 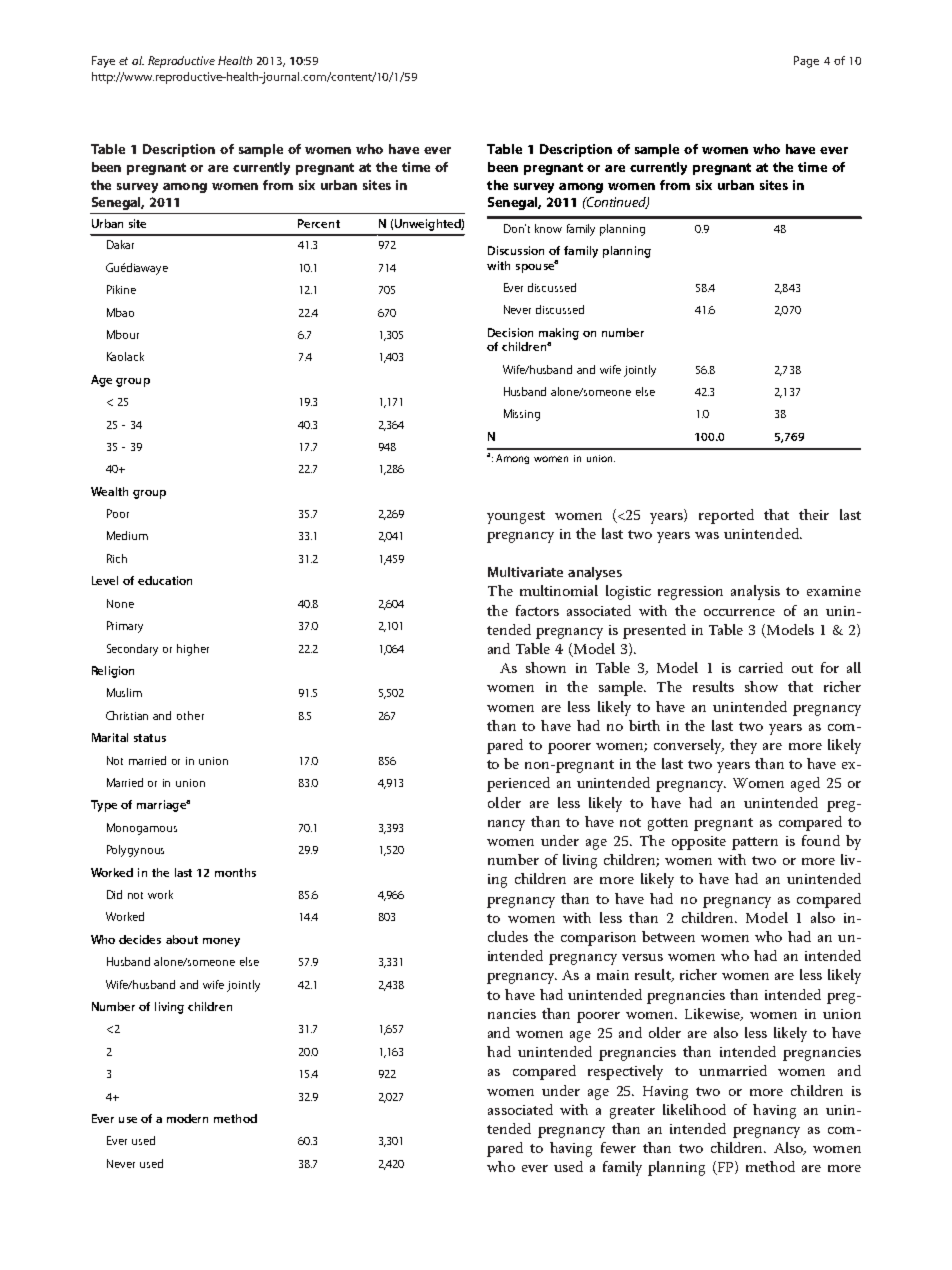 What do you see at coordinates (522, 415) in the document?
I see `Missing` at bounding box center [522, 415].
